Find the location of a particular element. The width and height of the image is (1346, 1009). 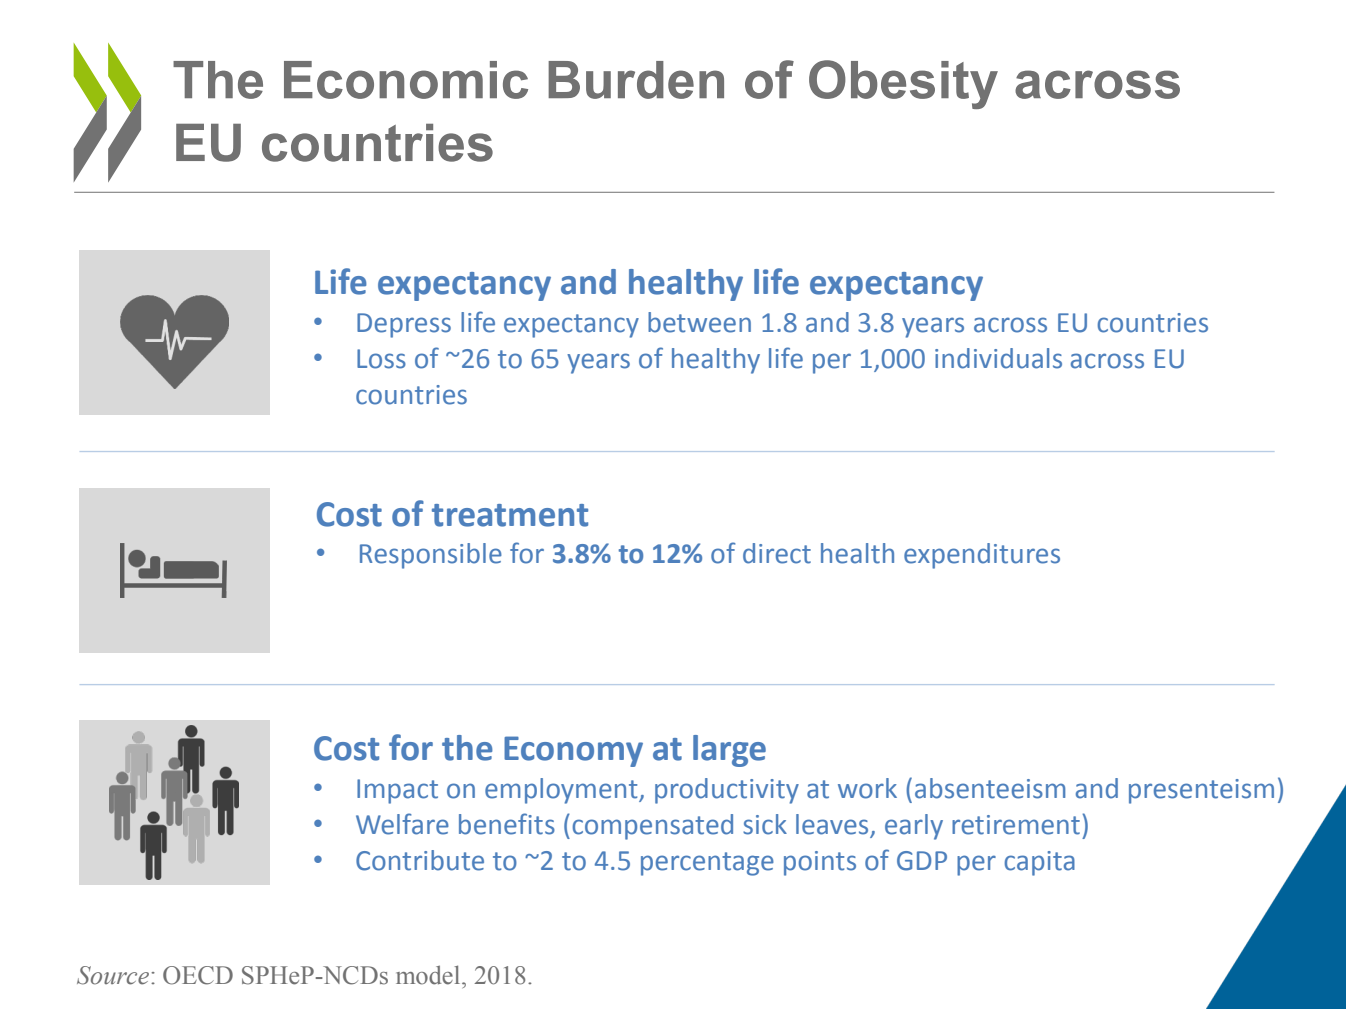

large is located at coordinates (729, 751).
